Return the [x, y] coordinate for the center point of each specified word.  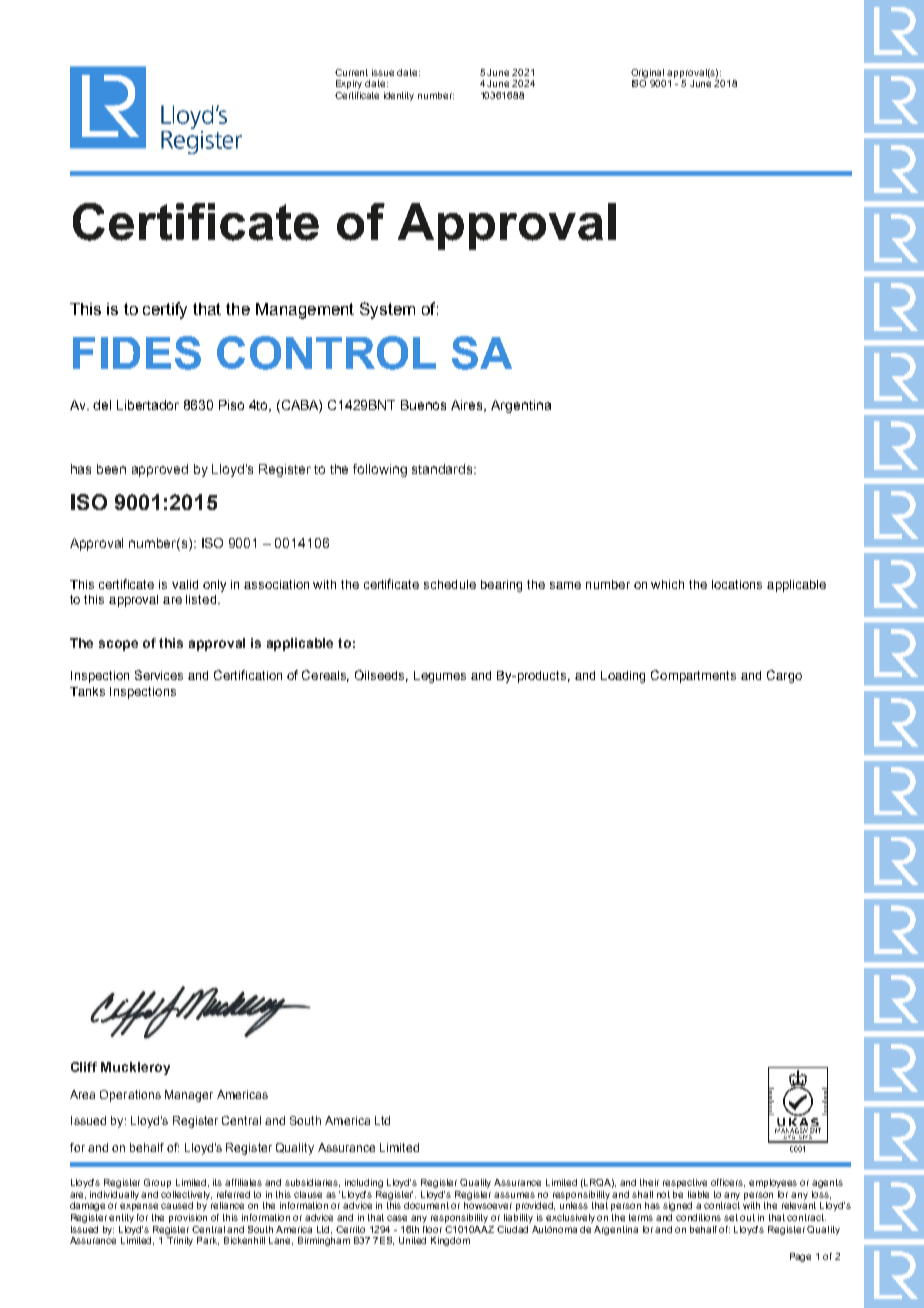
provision [188, 1218]
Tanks [87, 691]
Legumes [440, 677]
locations [737, 584]
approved [160, 470]
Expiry [349, 84]
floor [432, 1229]
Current [351, 72]
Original [647, 73]
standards [443, 469]
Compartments [693, 676]
